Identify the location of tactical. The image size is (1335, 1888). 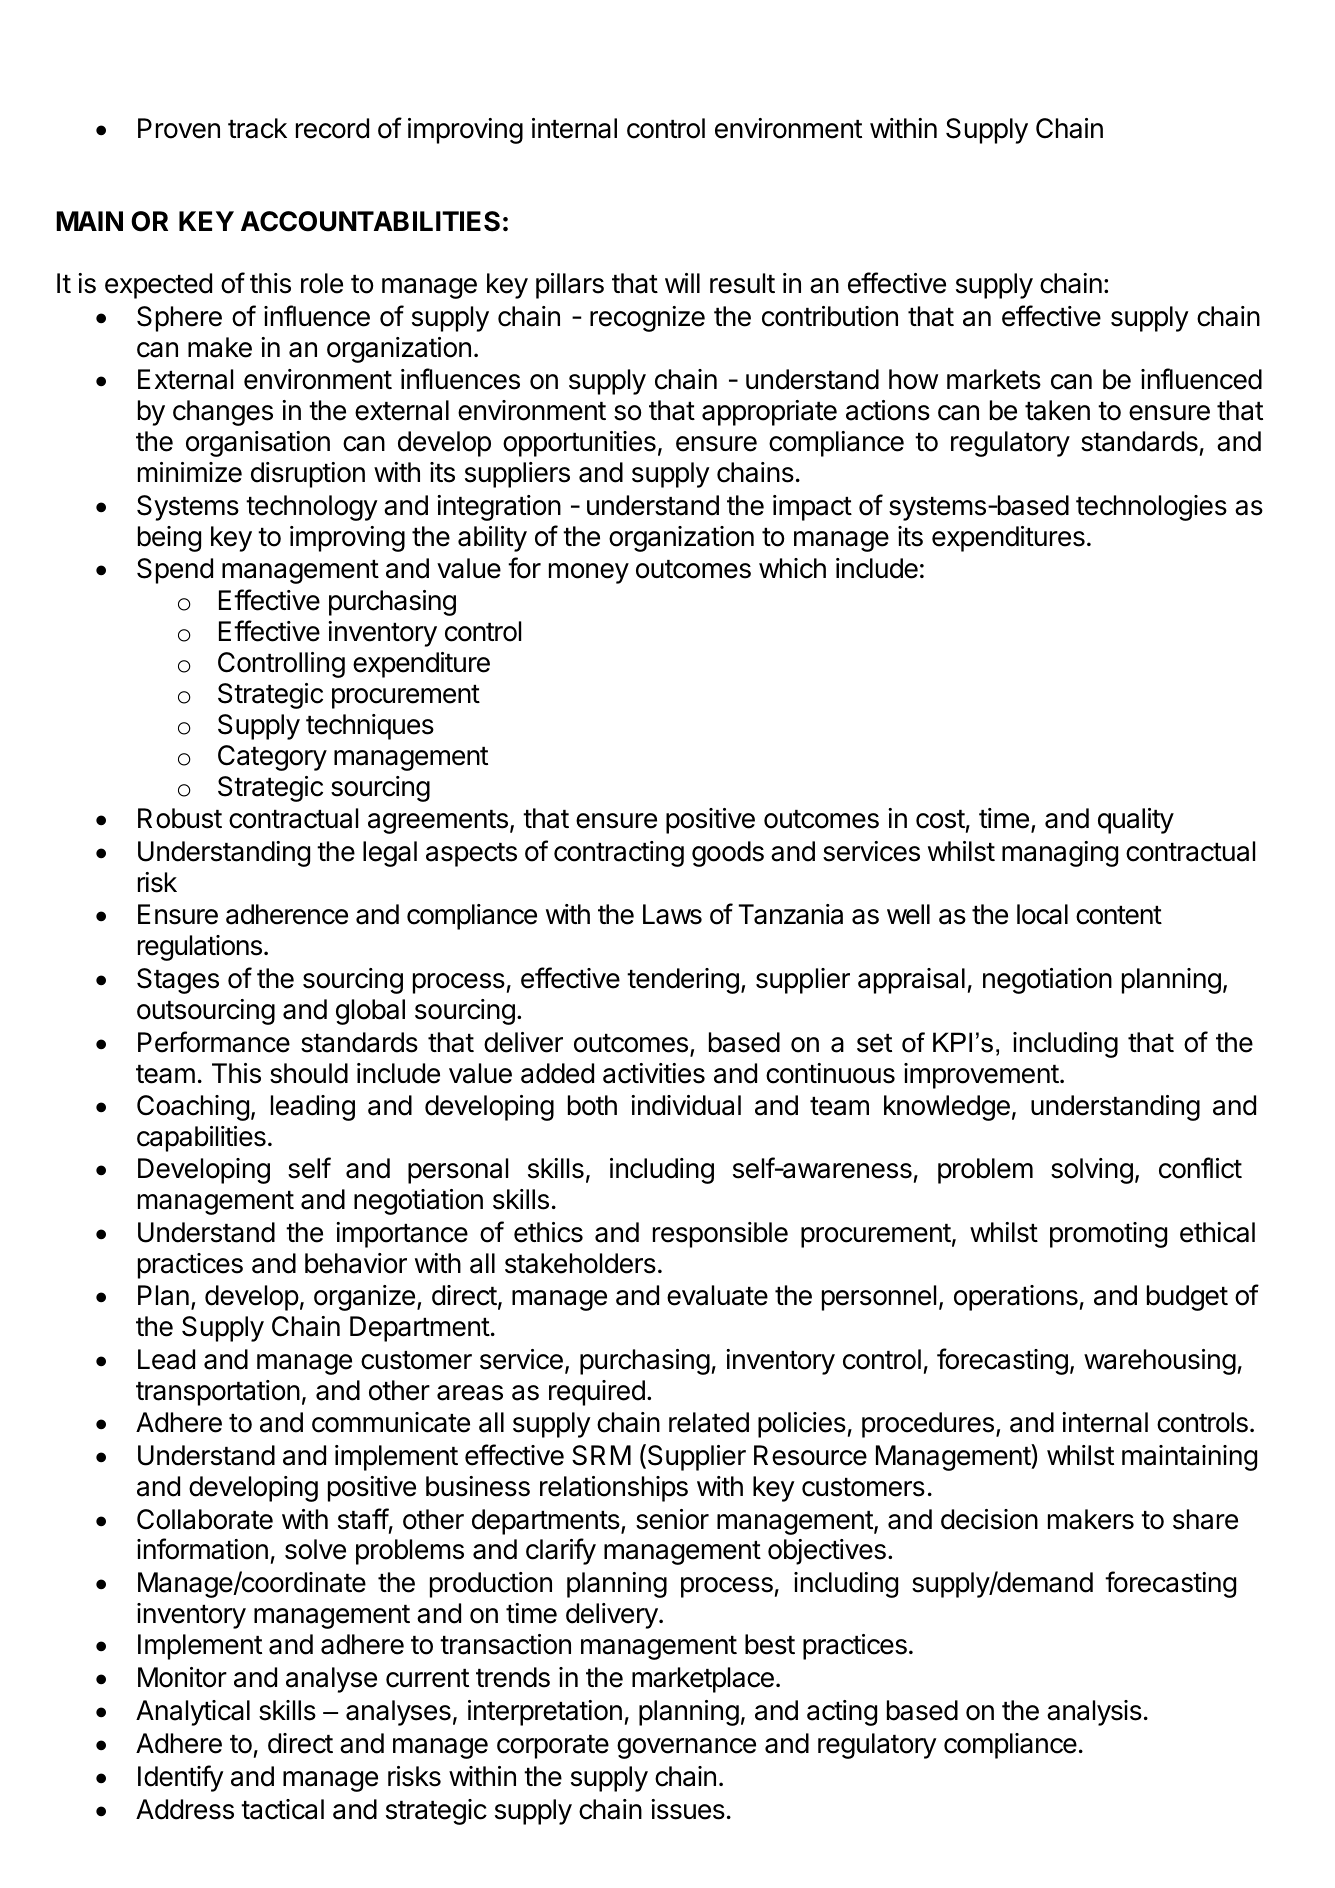
(282, 1809).
